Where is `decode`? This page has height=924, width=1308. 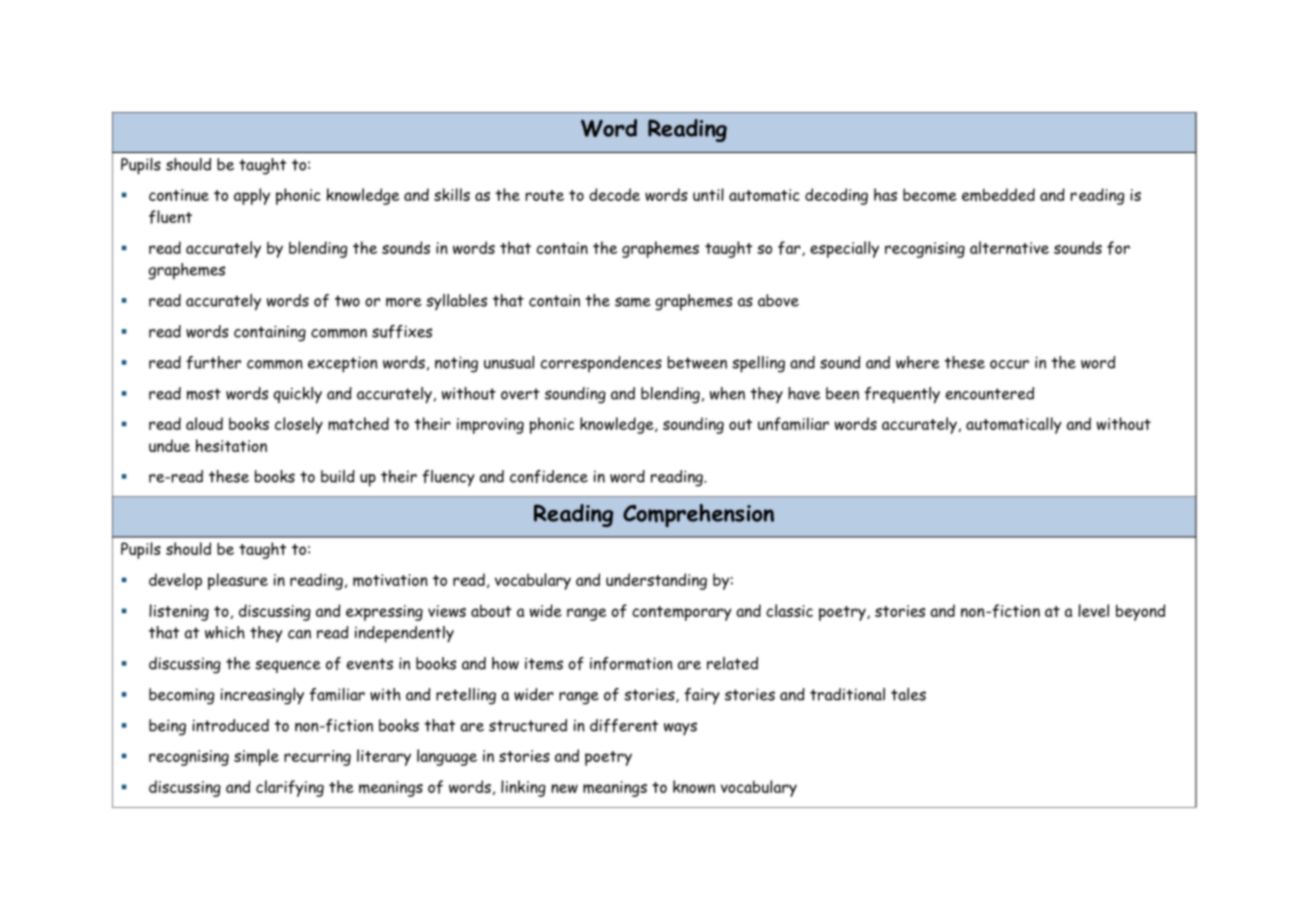
decode is located at coordinates (614, 194).
